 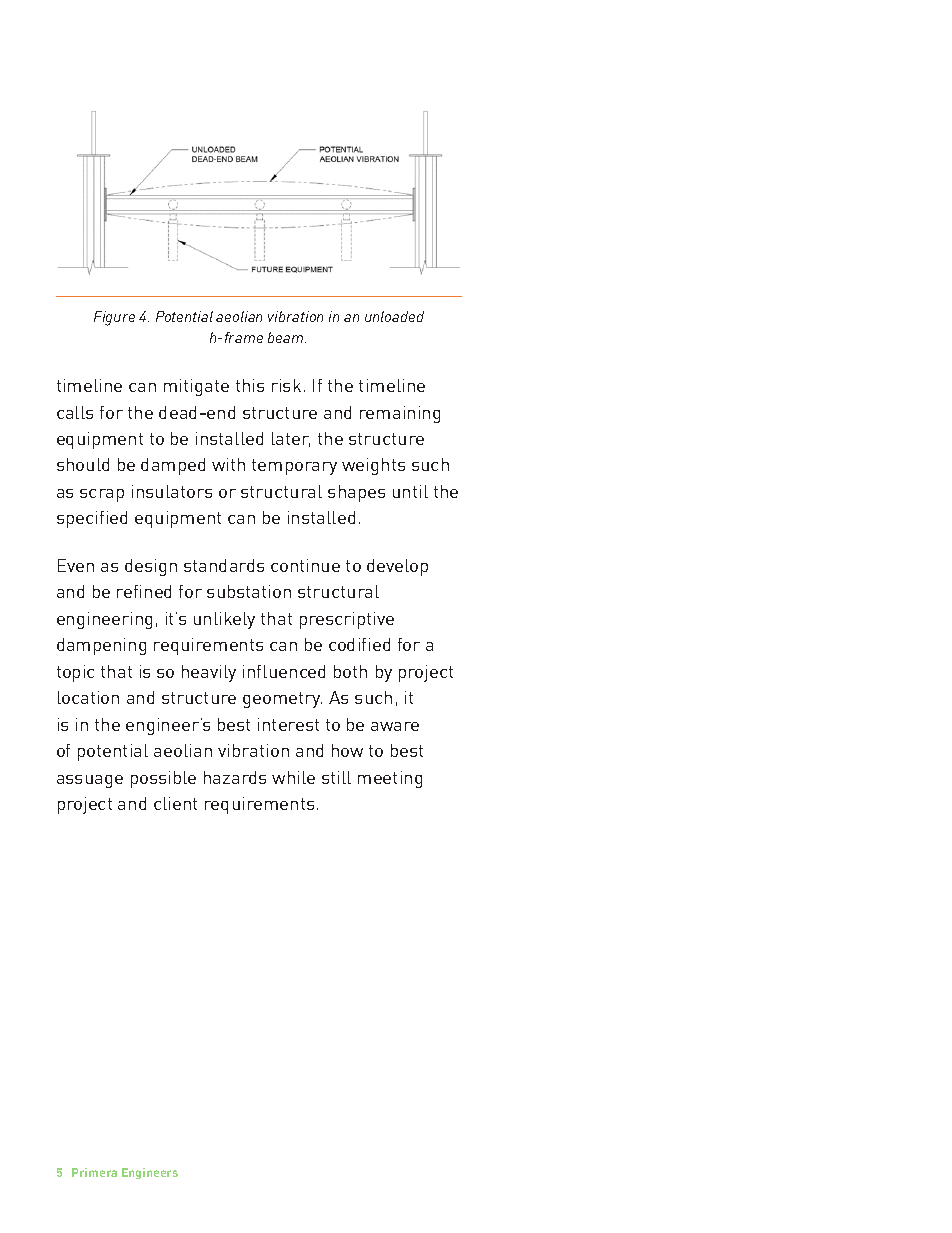 What do you see at coordinates (394, 316) in the screenshot?
I see `unloaded` at bounding box center [394, 316].
